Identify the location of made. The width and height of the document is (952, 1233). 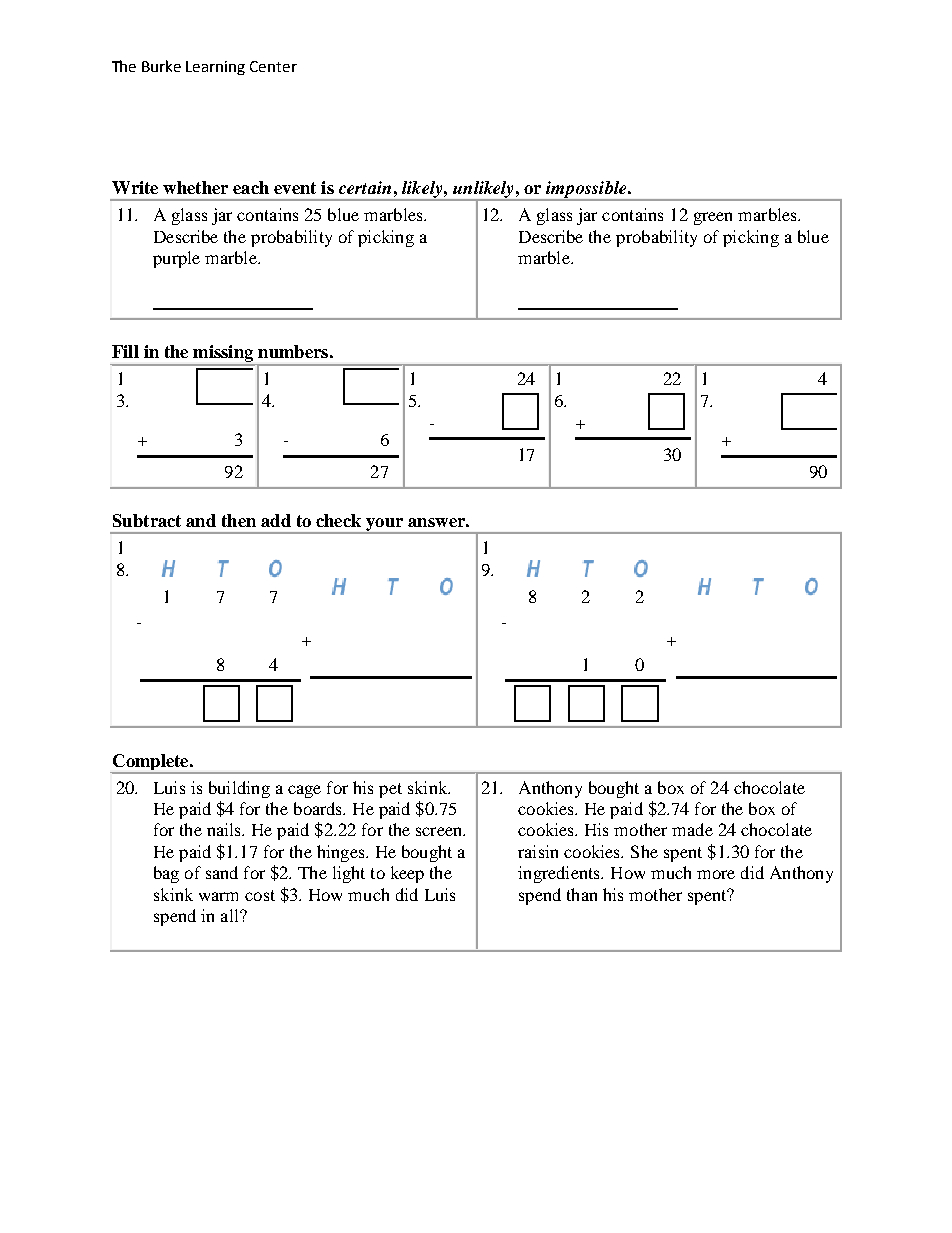
(692, 829).
